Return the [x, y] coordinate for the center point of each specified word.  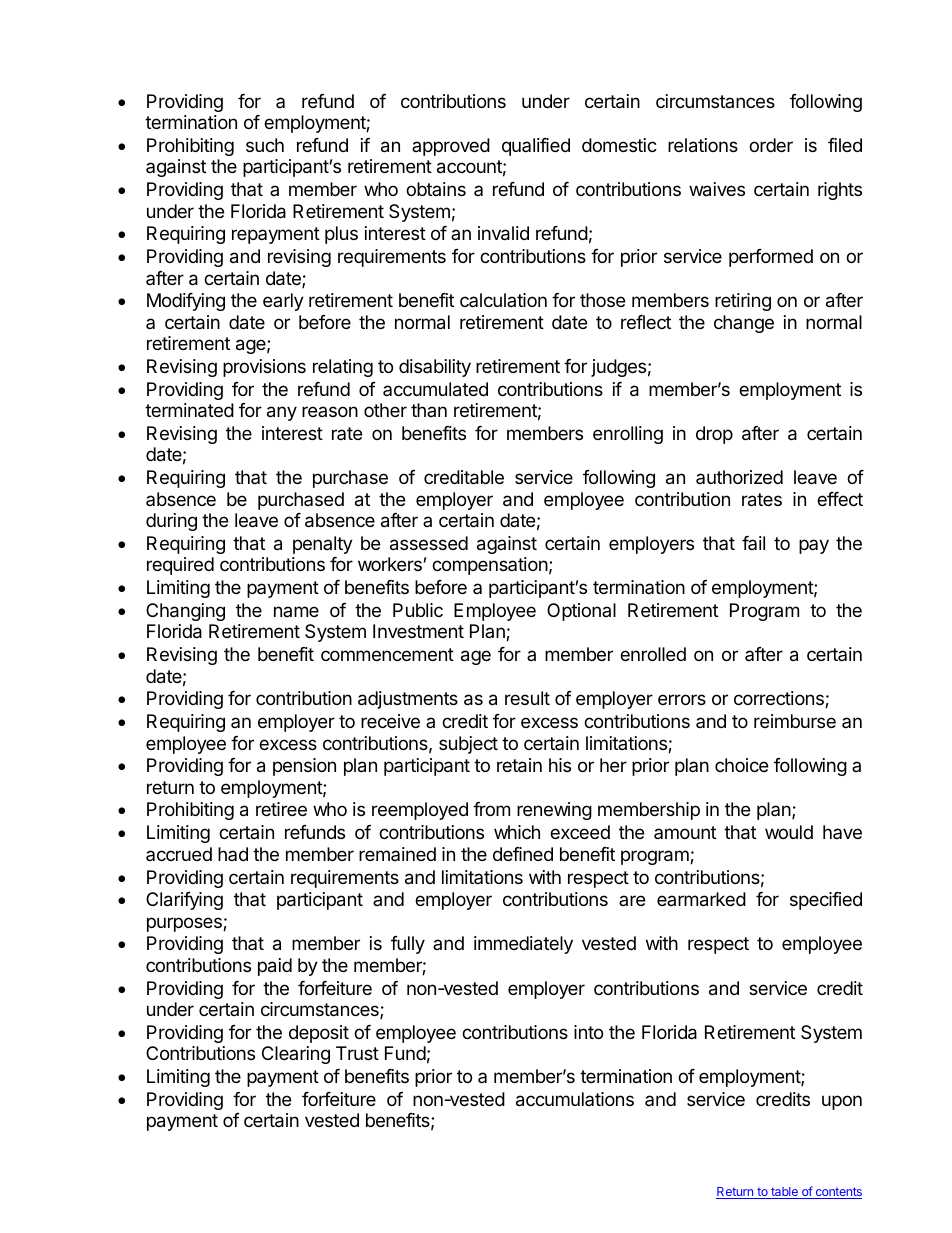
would [789, 832]
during [171, 522]
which [517, 832]
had [233, 854]
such [265, 145]
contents [837, 1193]
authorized [739, 477]
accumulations [575, 1099]
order [771, 145]
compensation [490, 566]
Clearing [296, 1055]
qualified [536, 147]
